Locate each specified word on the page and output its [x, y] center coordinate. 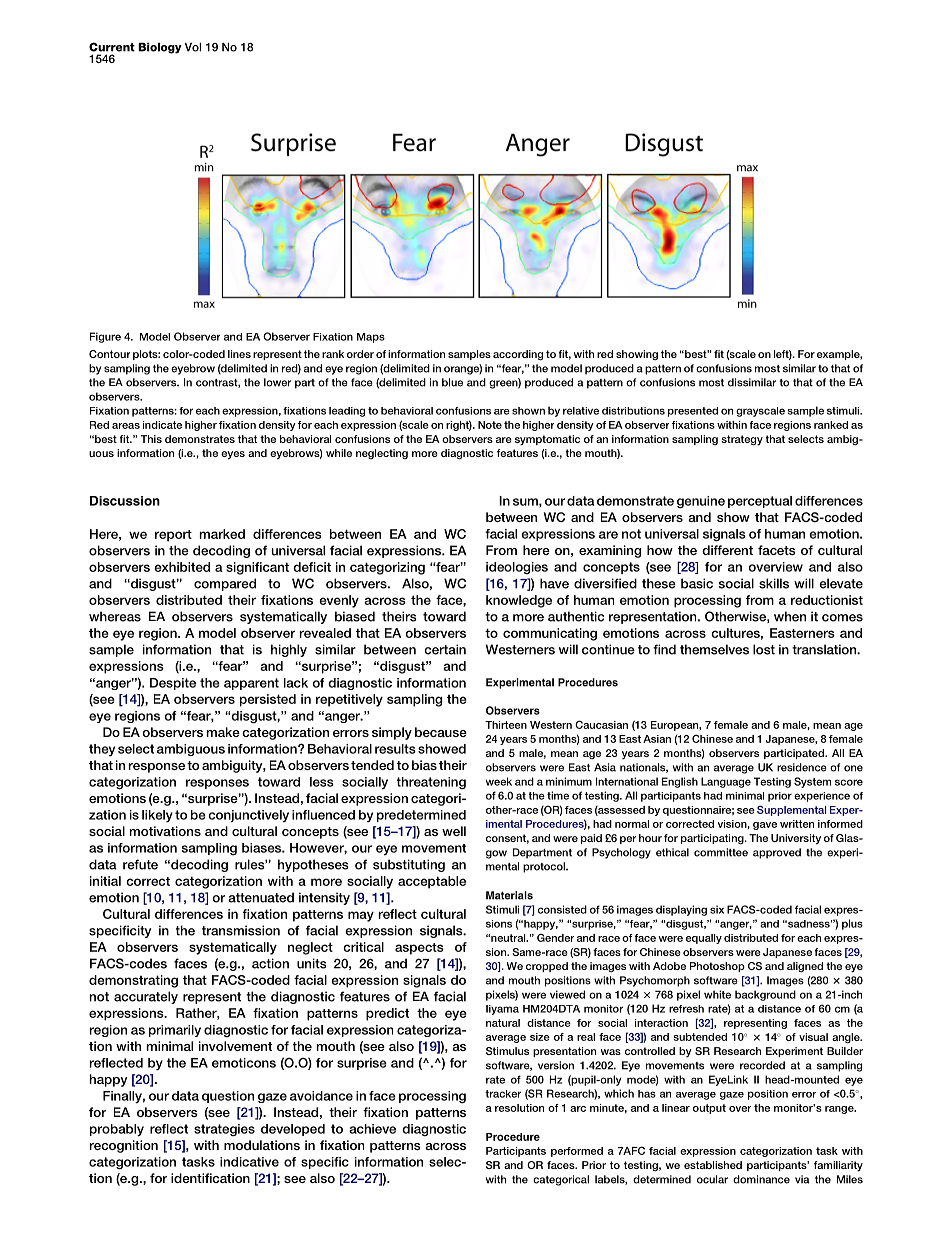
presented [693, 412]
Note [490, 425]
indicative [249, 1162]
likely [157, 816]
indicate [162, 425]
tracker [503, 1094]
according [518, 355]
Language [726, 782]
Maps [371, 338]
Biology [160, 48]
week [499, 781]
